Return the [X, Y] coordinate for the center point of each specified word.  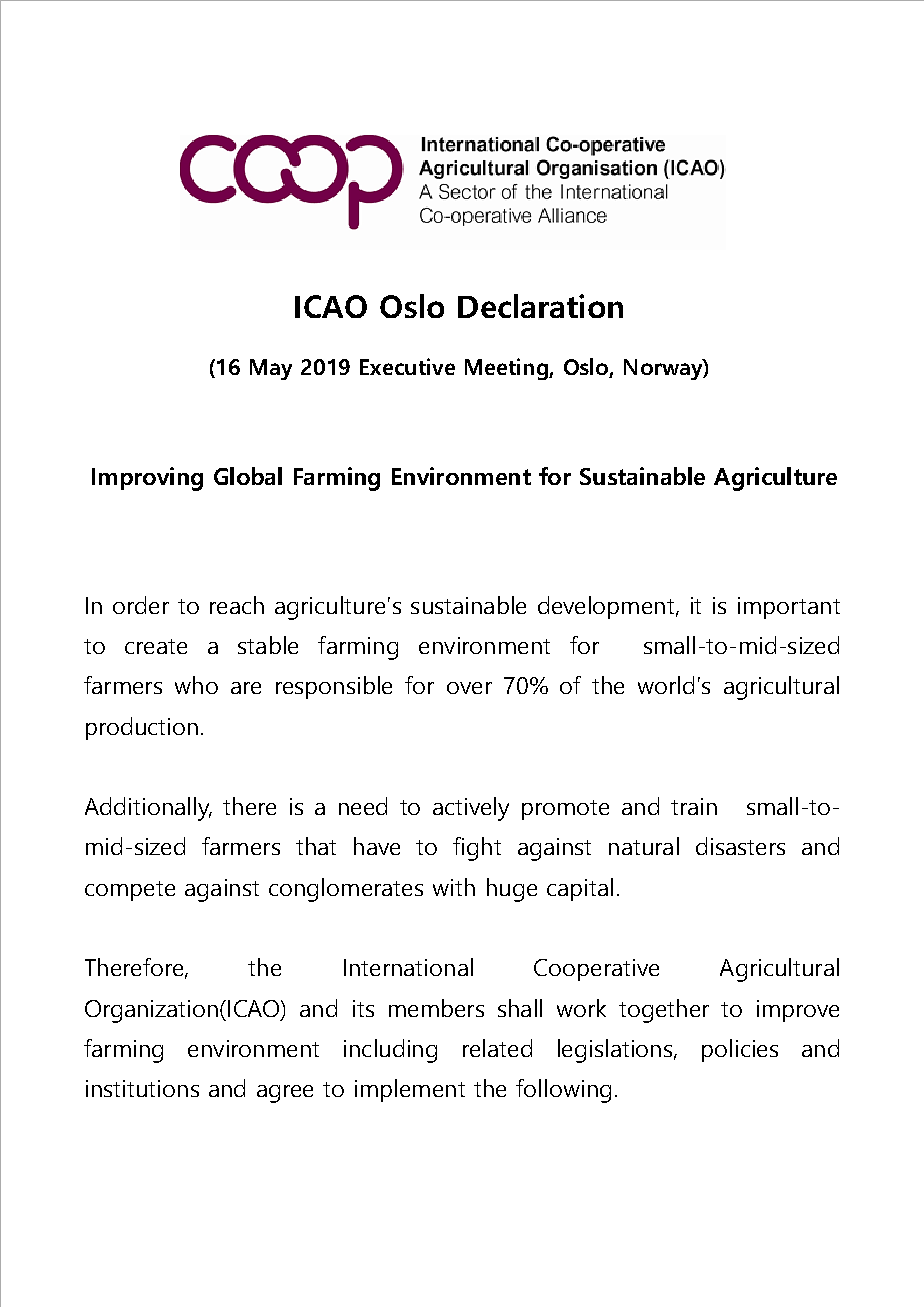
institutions [142, 1088]
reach [237, 605]
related [497, 1048]
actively [471, 809]
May [271, 369]
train [694, 806]
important [789, 608]
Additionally [148, 809]
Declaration [540, 306]
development [607, 607]
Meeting [507, 369]
